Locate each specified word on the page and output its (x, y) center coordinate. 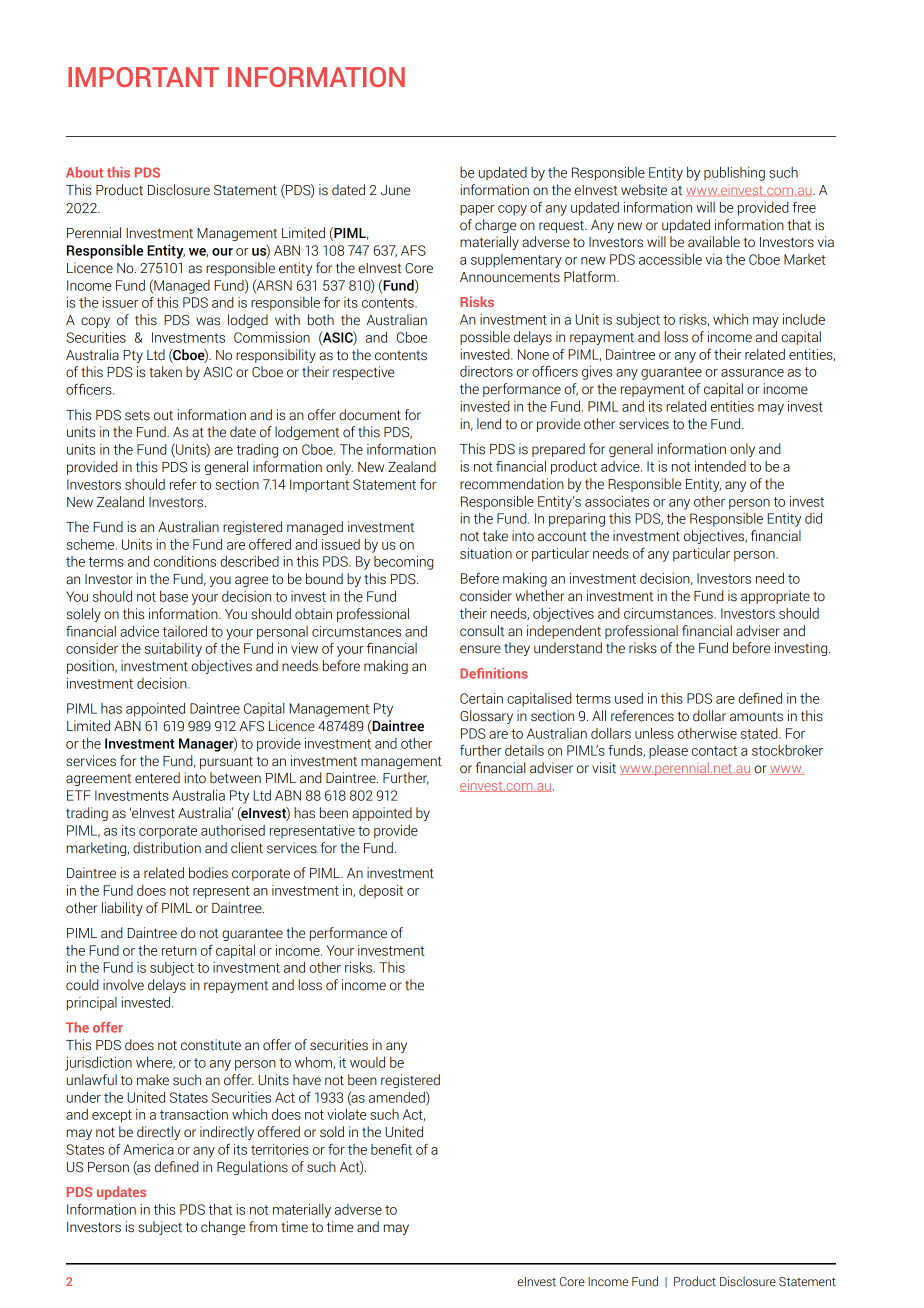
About (84, 172)
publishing (734, 174)
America (149, 1149)
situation (486, 553)
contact (714, 751)
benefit (391, 1149)
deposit (381, 891)
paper (477, 210)
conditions (185, 561)
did (813, 518)
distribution (167, 848)
